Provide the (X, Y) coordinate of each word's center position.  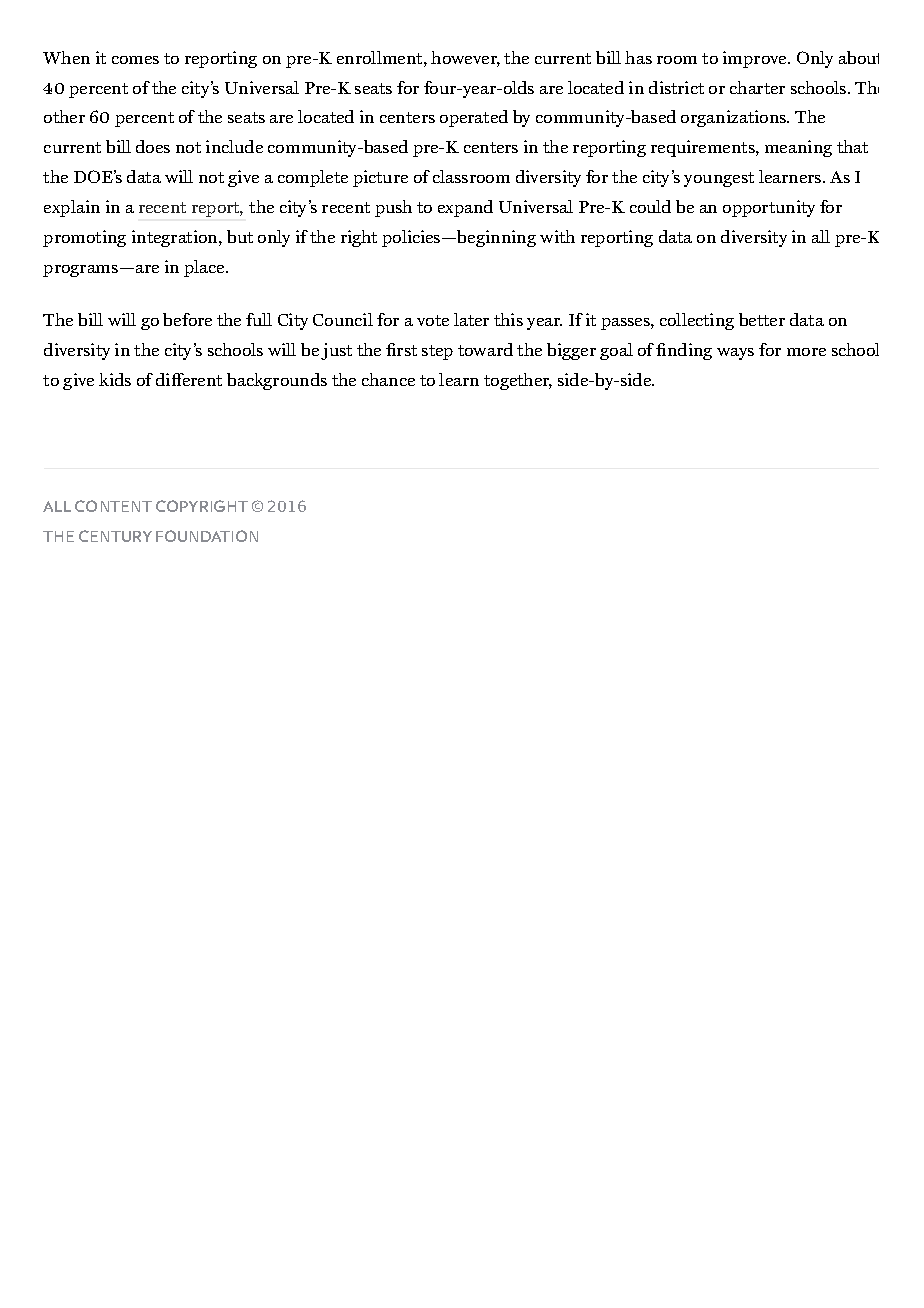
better (762, 319)
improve (756, 59)
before (187, 319)
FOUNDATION (207, 536)
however (465, 59)
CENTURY (115, 536)
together (518, 381)
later (471, 319)
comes (135, 60)
